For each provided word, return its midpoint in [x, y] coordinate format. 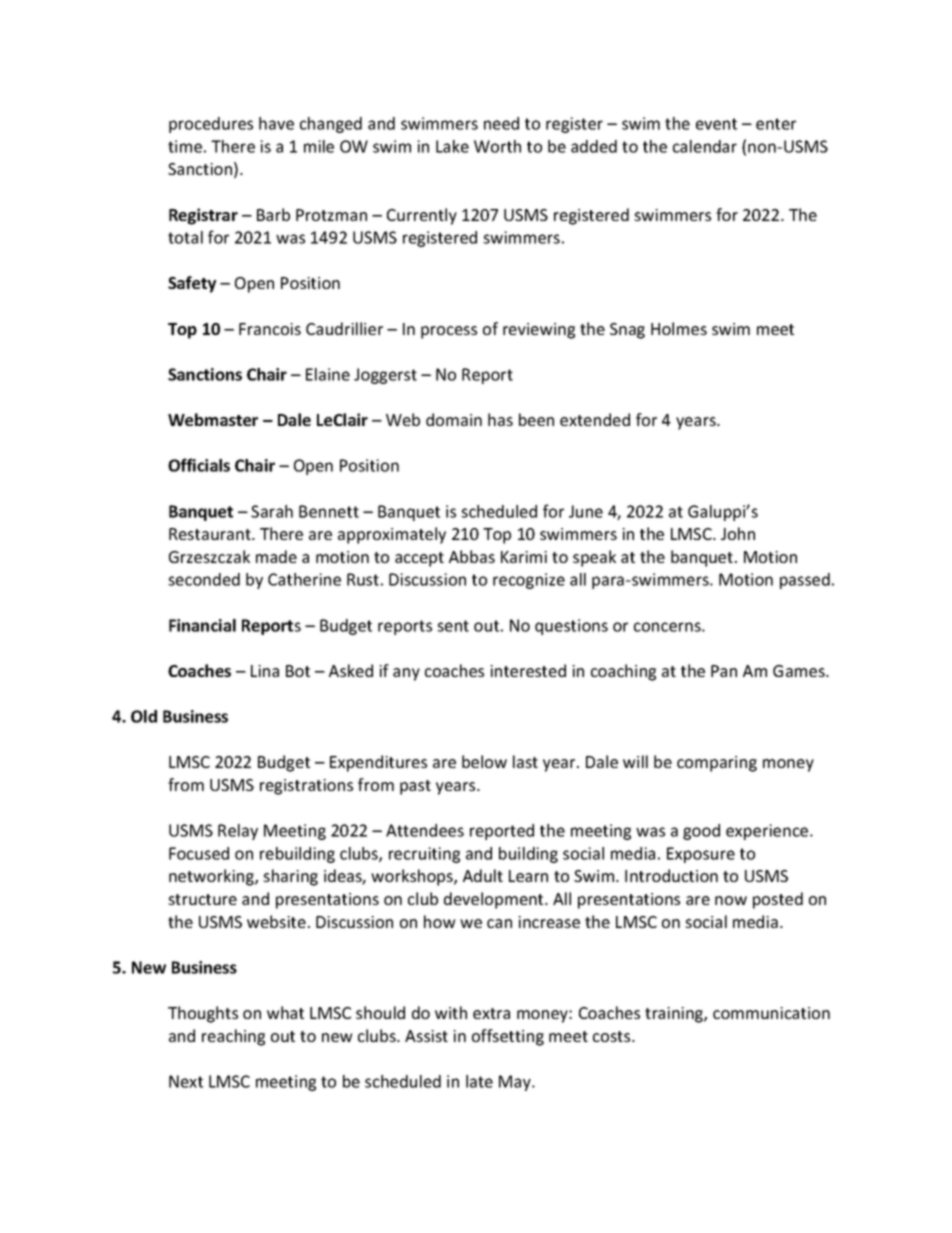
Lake [452, 146]
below [484, 761]
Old [144, 716]
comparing [717, 764]
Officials [199, 465]
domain [454, 419]
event [716, 124]
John [738, 533]
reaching [233, 1037]
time [185, 146]
